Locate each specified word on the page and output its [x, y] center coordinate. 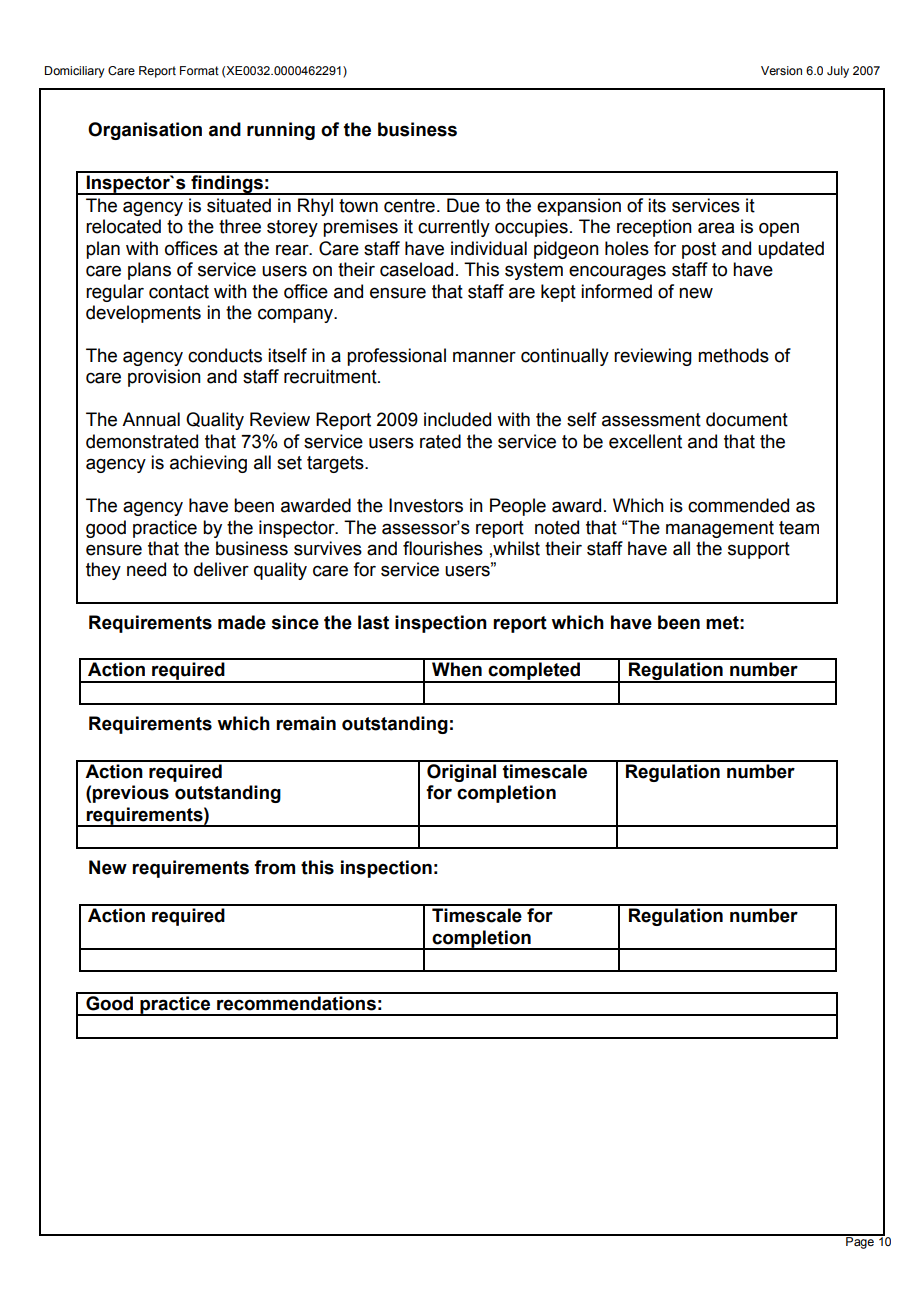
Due [463, 205]
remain [306, 723]
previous [131, 794]
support [759, 550]
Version [781, 70]
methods [733, 355]
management [720, 529]
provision [164, 378]
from [274, 867]
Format [199, 70]
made [242, 622]
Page [860, 1242]
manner [484, 357]
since [295, 622]
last [373, 622]
